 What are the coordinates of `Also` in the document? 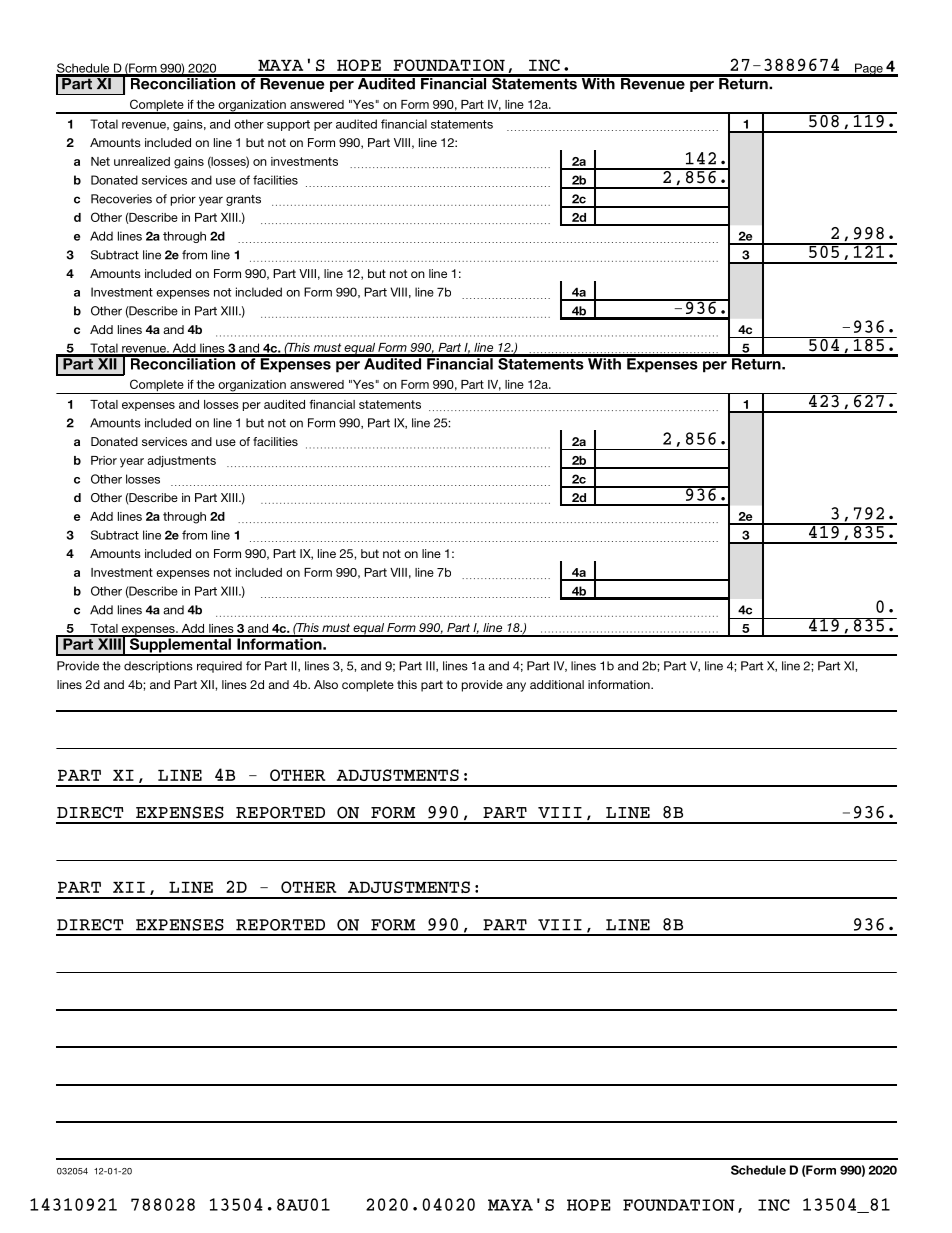 It's located at (326, 684).
